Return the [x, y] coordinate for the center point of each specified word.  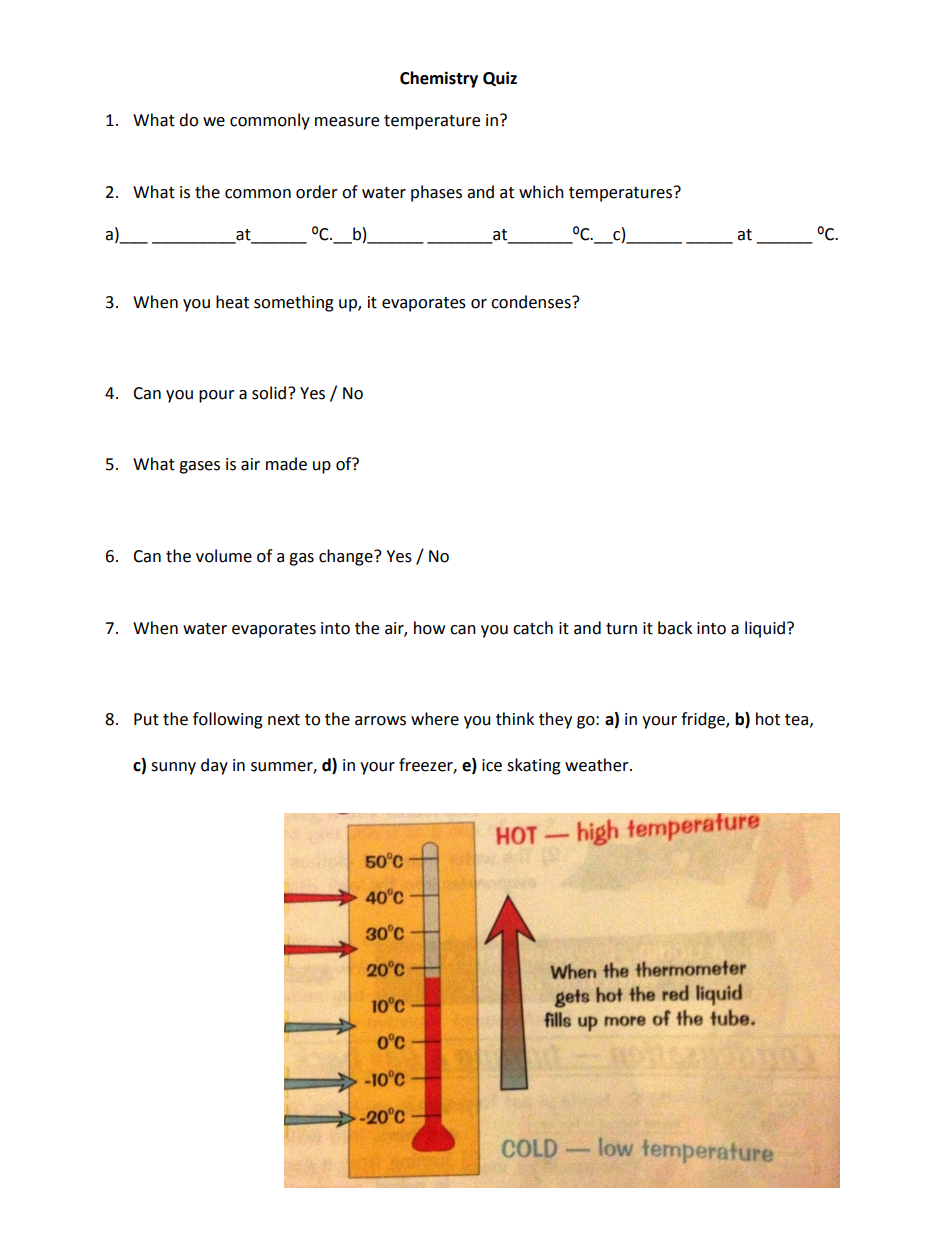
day [214, 766]
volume [224, 556]
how [429, 628]
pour [217, 396]
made [286, 464]
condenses [532, 302]
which [541, 192]
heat [232, 302]
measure [347, 122]
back [675, 628]
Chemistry [439, 79]
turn [621, 629]
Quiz [500, 78]
